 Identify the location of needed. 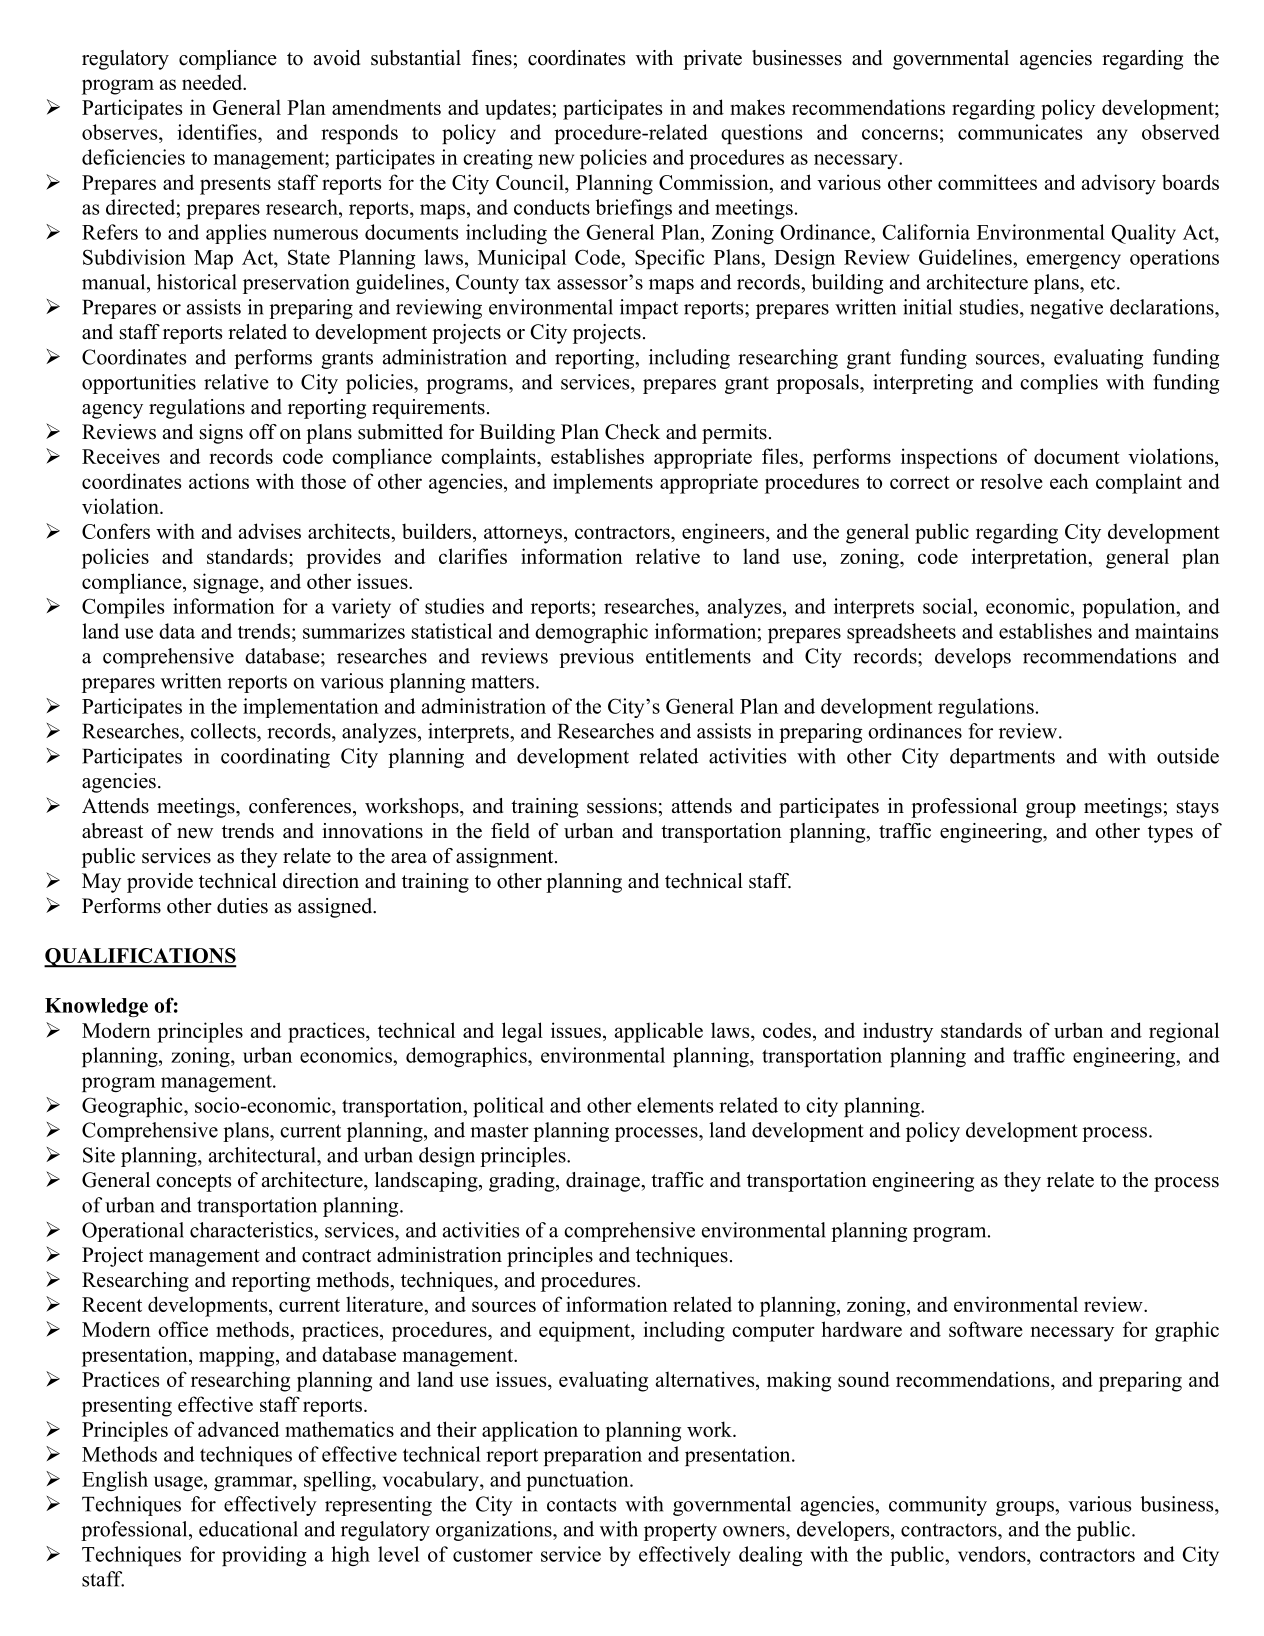
(213, 82).
